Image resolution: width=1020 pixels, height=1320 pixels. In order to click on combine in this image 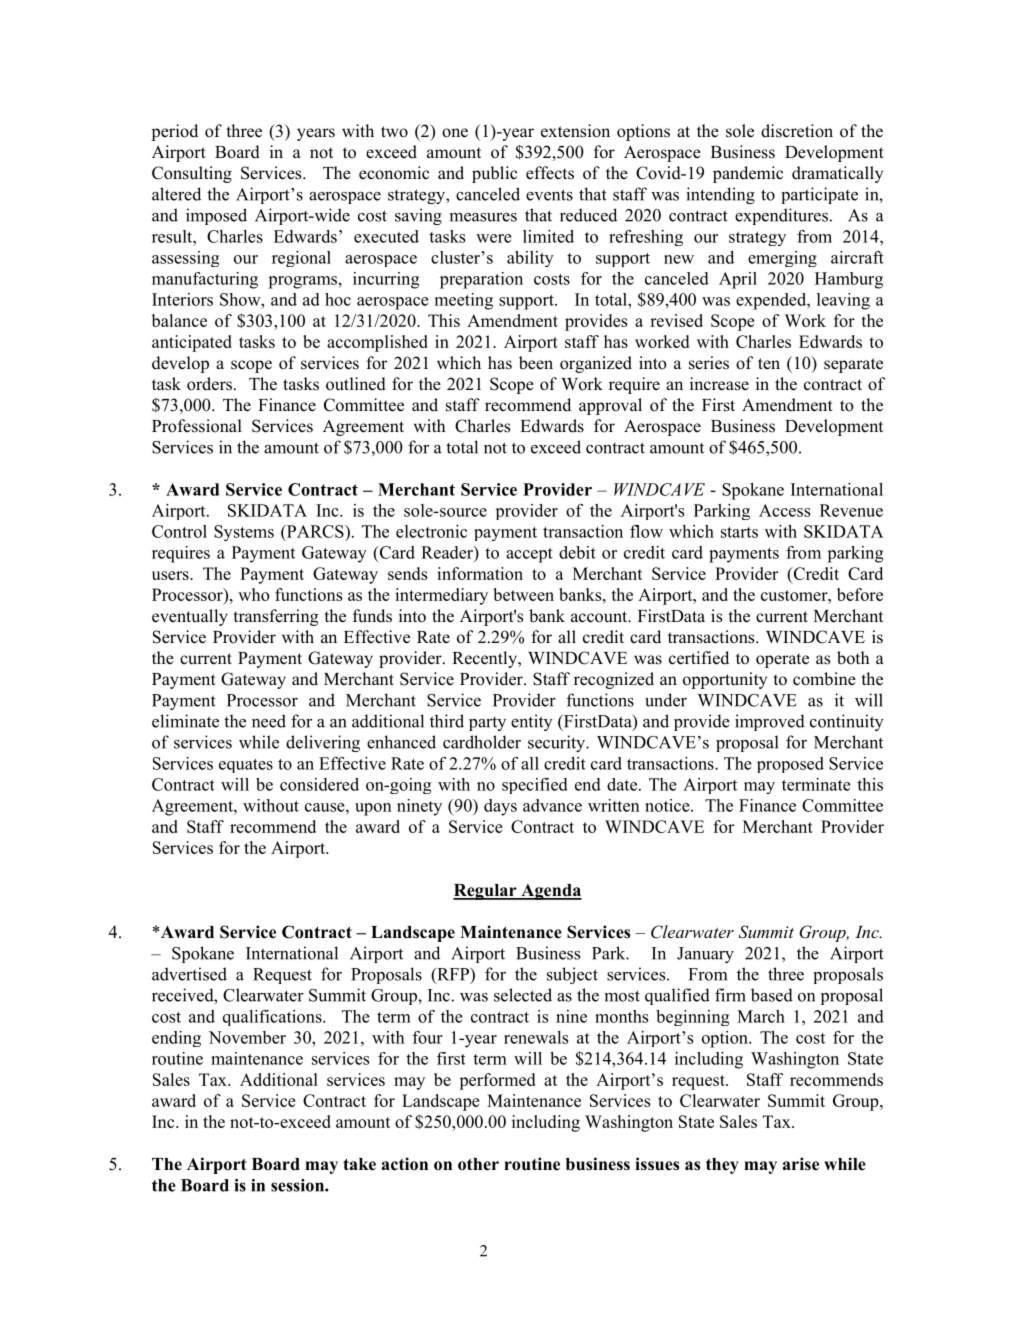, I will do `click(824, 679)`.
